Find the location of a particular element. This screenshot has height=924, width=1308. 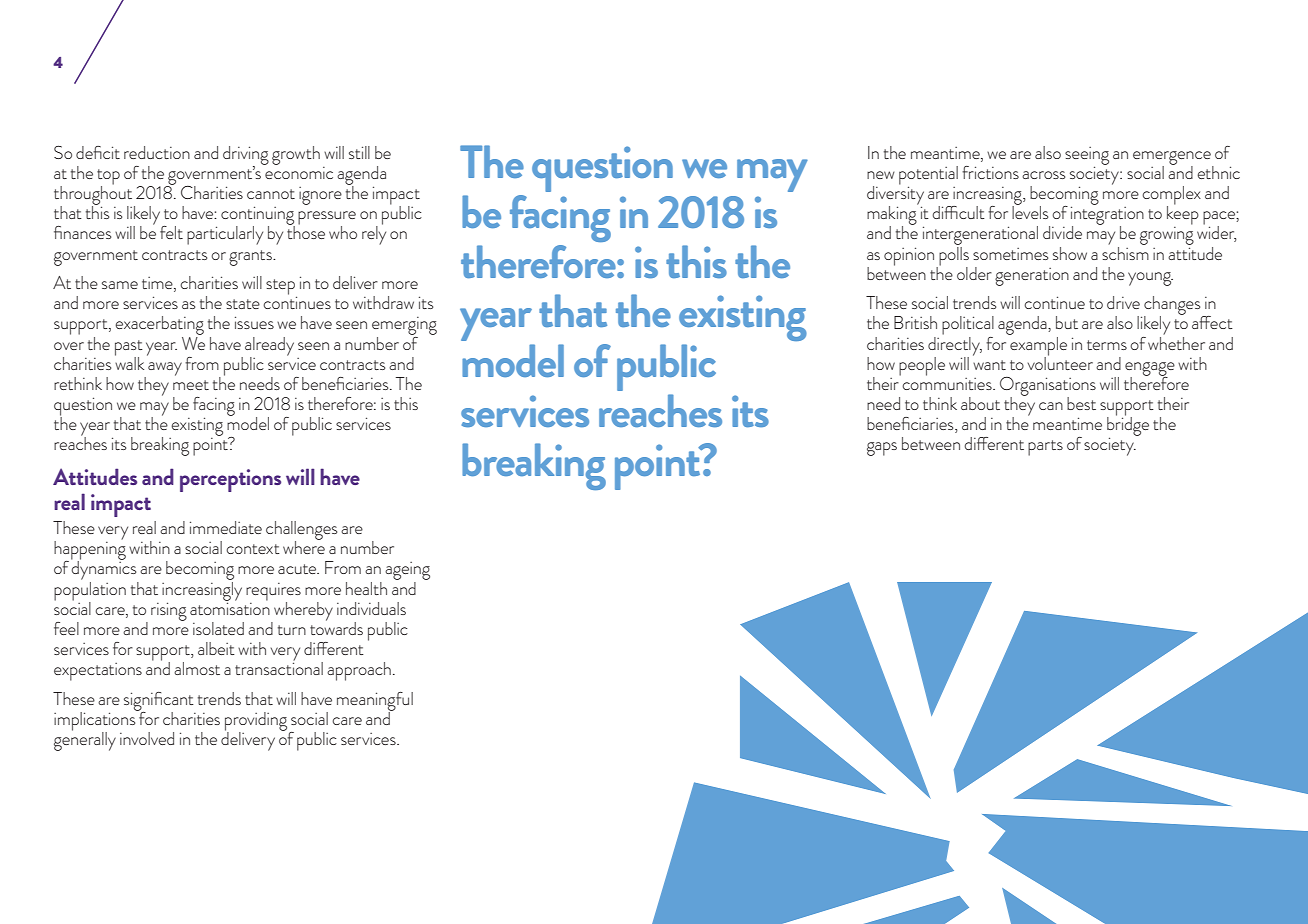

new is located at coordinates (881, 175).
